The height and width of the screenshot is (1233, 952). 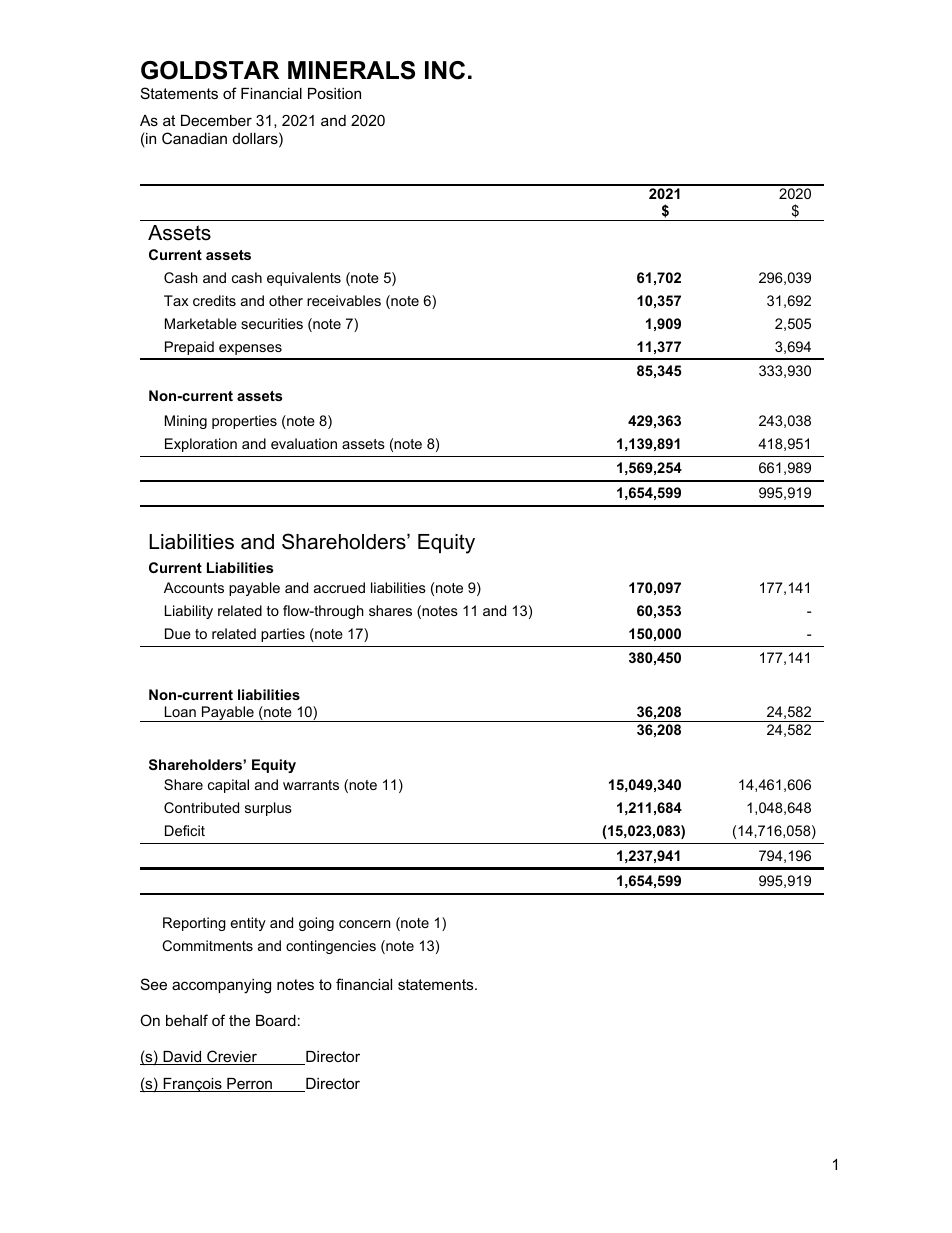 I want to click on Position, so click(x=334, y=93).
